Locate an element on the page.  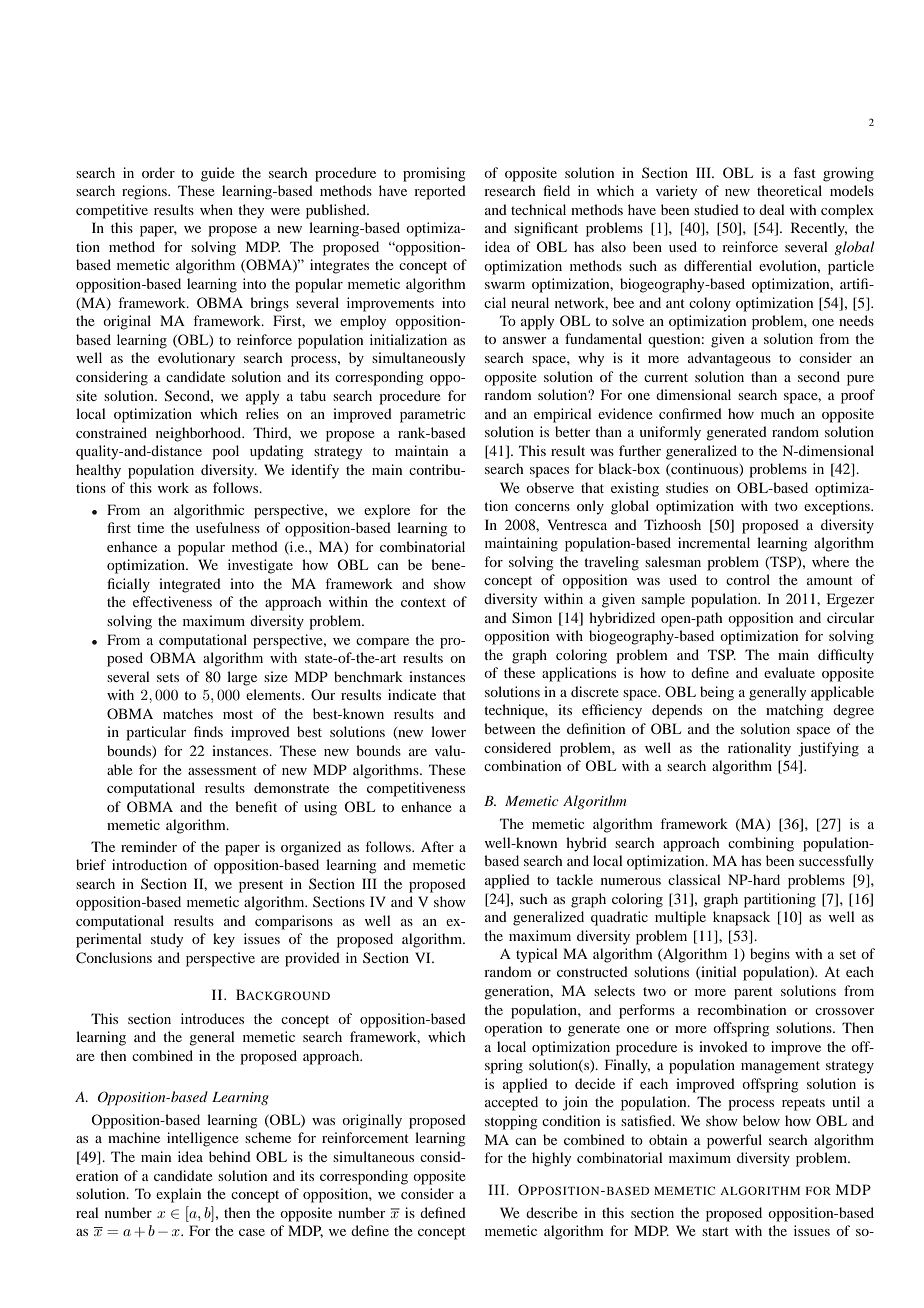
incremental is located at coordinates (714, 542).
